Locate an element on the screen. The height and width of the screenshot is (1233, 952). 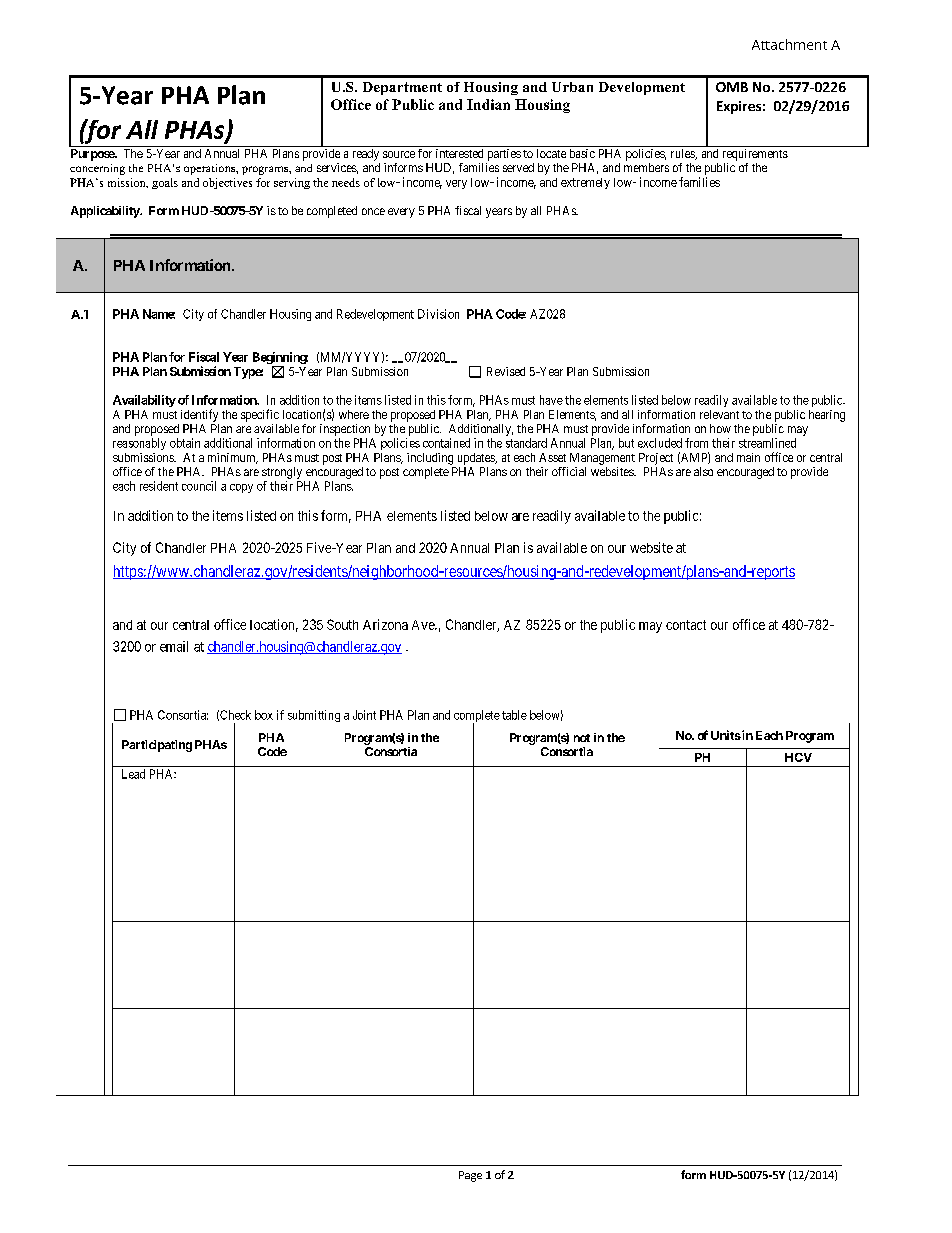
Page is located at coordinates (470, 1176).
